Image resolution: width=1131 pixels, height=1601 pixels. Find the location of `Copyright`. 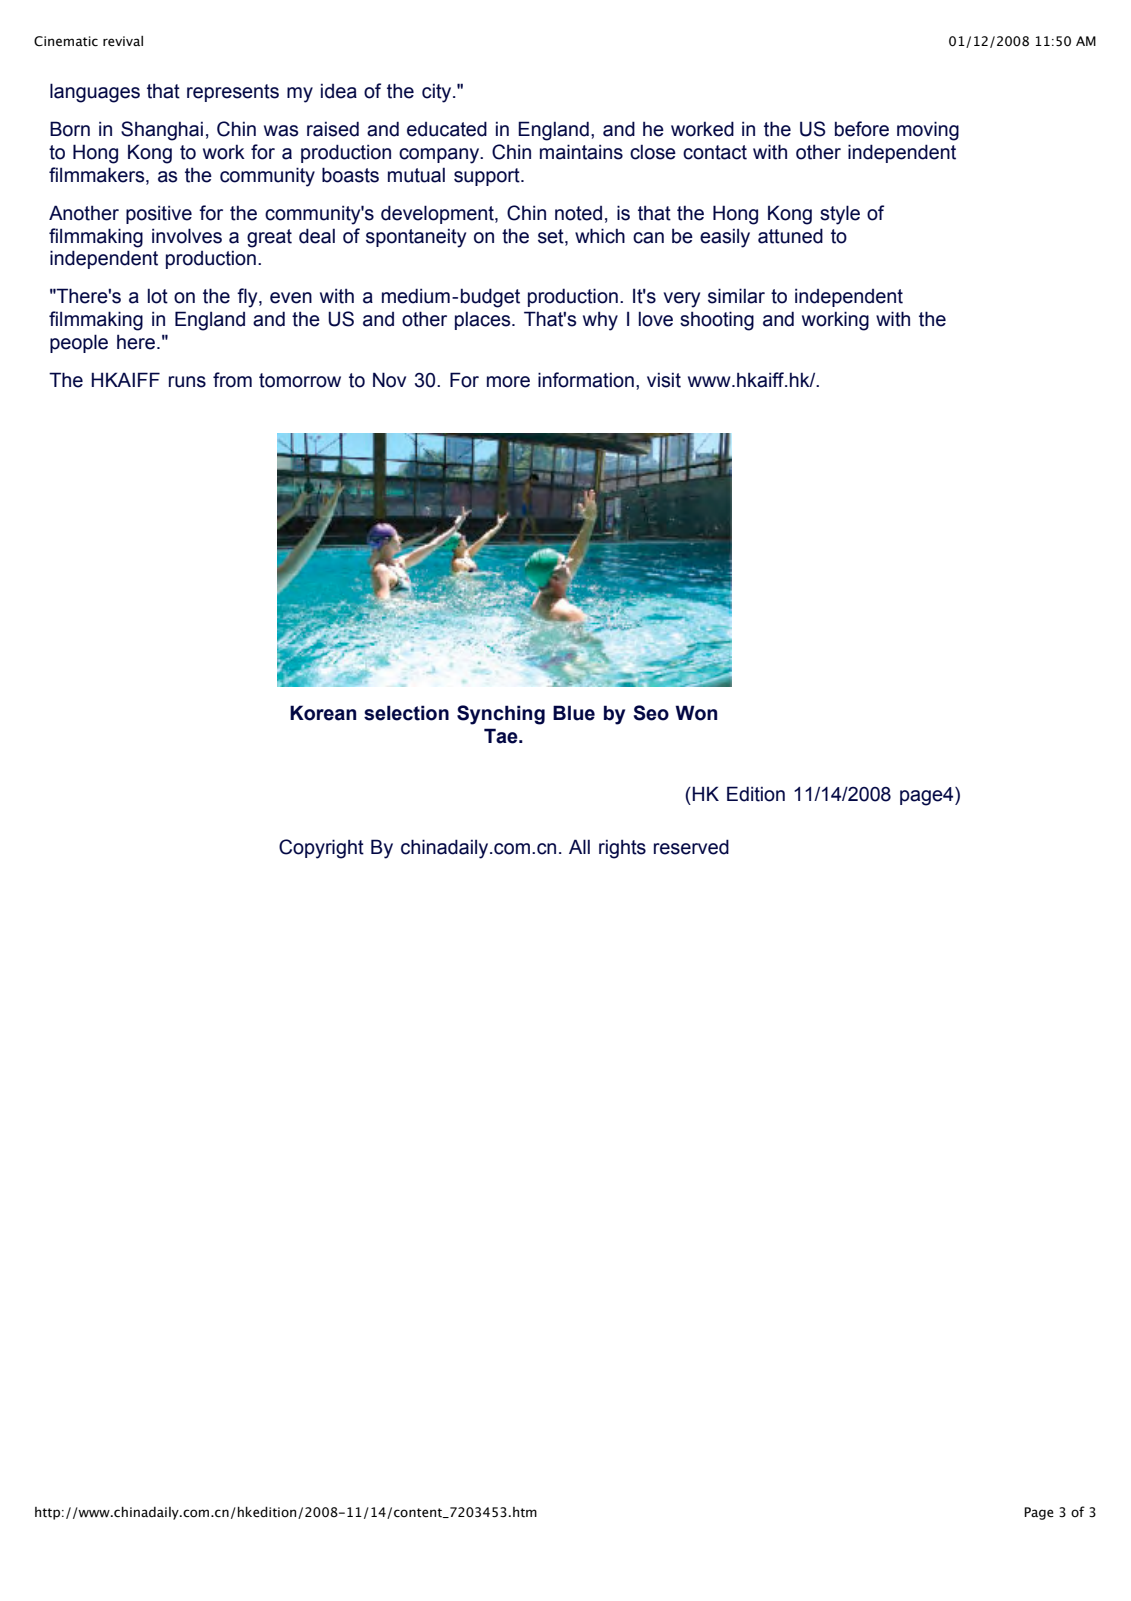

Copyright is located at coordinates (321, 849).
